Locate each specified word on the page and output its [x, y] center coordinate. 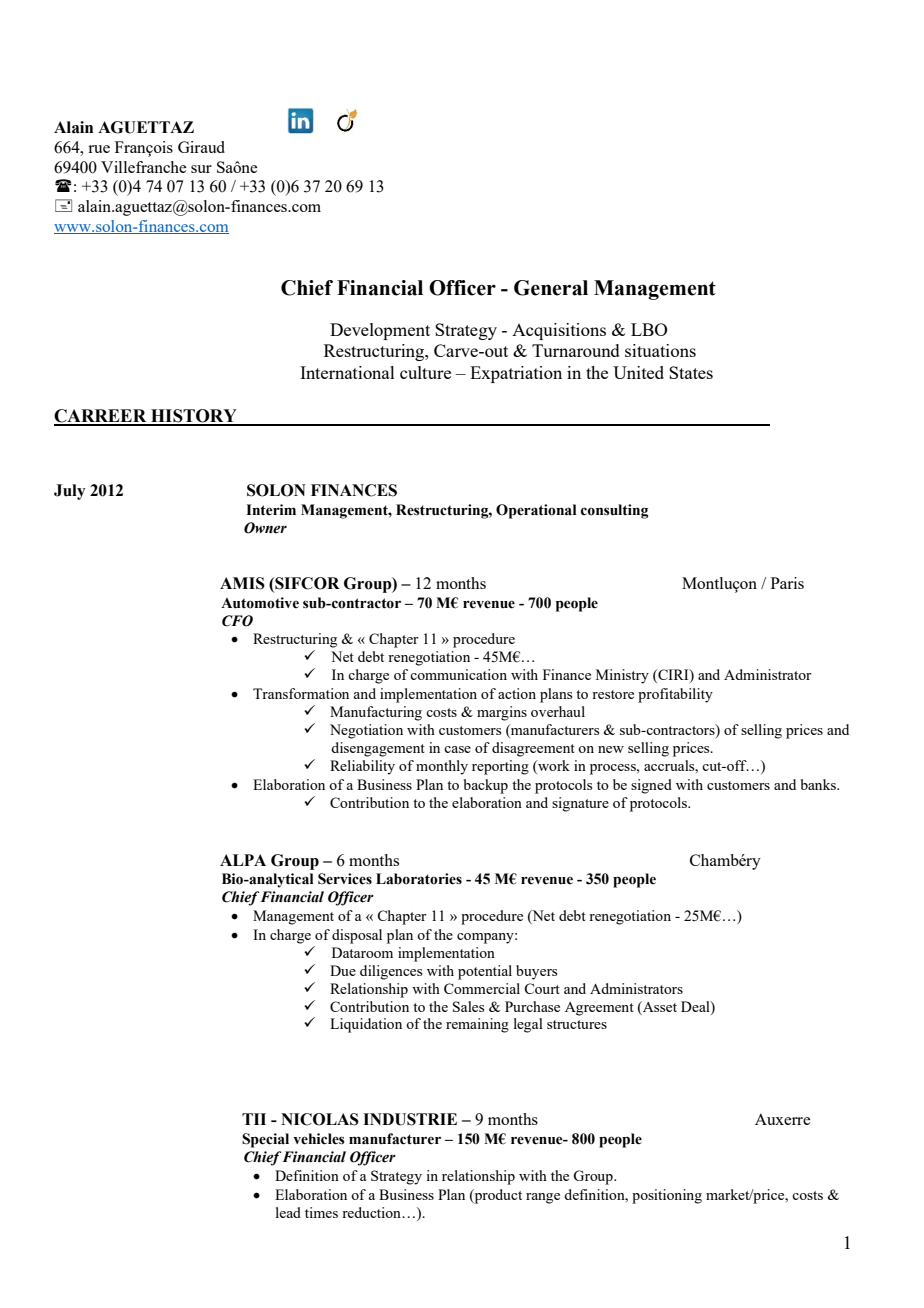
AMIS [242, 583]
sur [201, 169]
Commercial [482, 988]
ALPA [243, 860]
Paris [787, 583]
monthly [442, 767]
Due [343, 970]
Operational [536, 511]
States [691, 372]
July [69, 492]
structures [577, 1024]
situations [660, 350]
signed [651, 786]
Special [265, 1140]
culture [425, 372]
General [551, 288]
